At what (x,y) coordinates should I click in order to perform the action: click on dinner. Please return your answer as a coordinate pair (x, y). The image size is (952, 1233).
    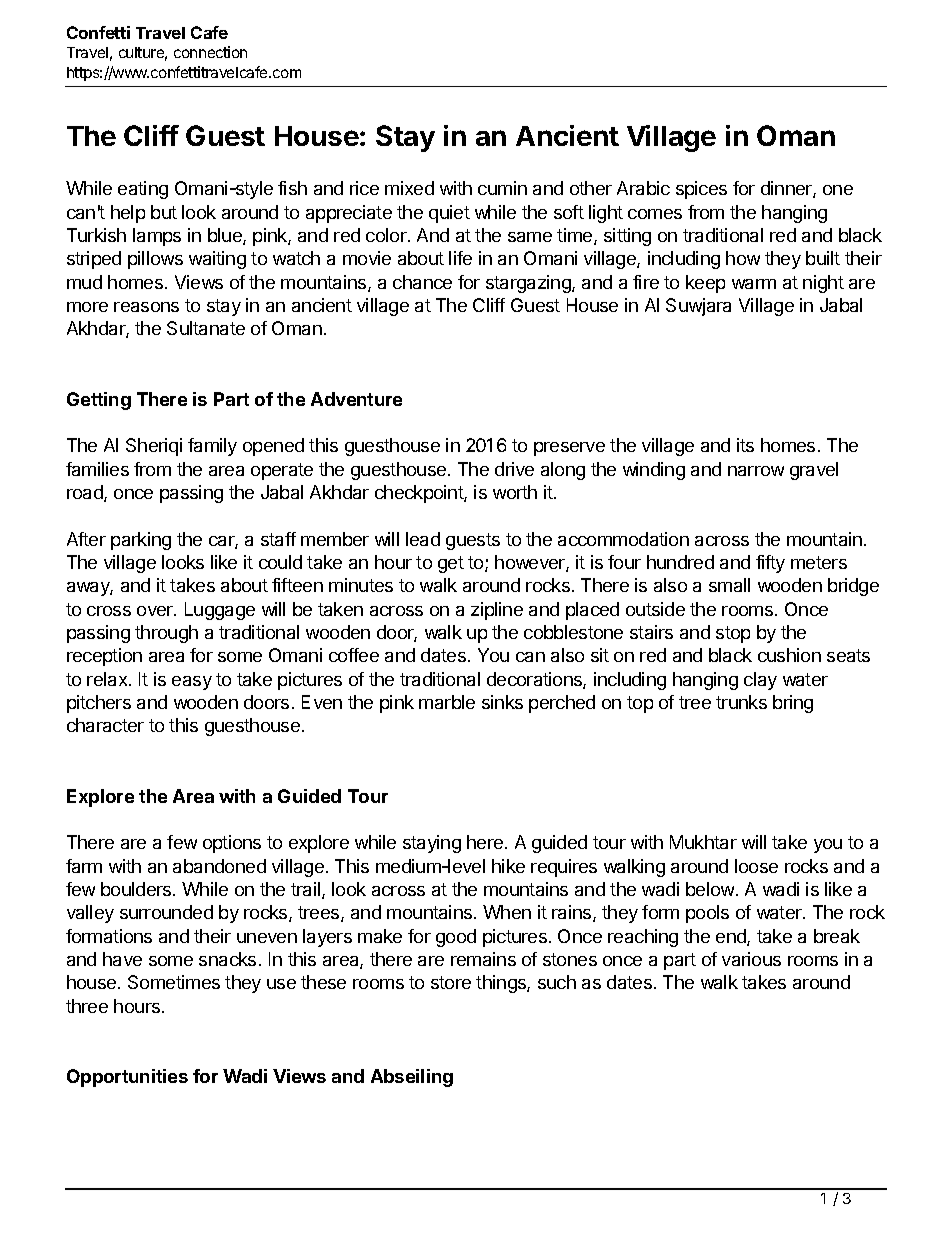
    Looking at the image, I should click on (787, 189).
